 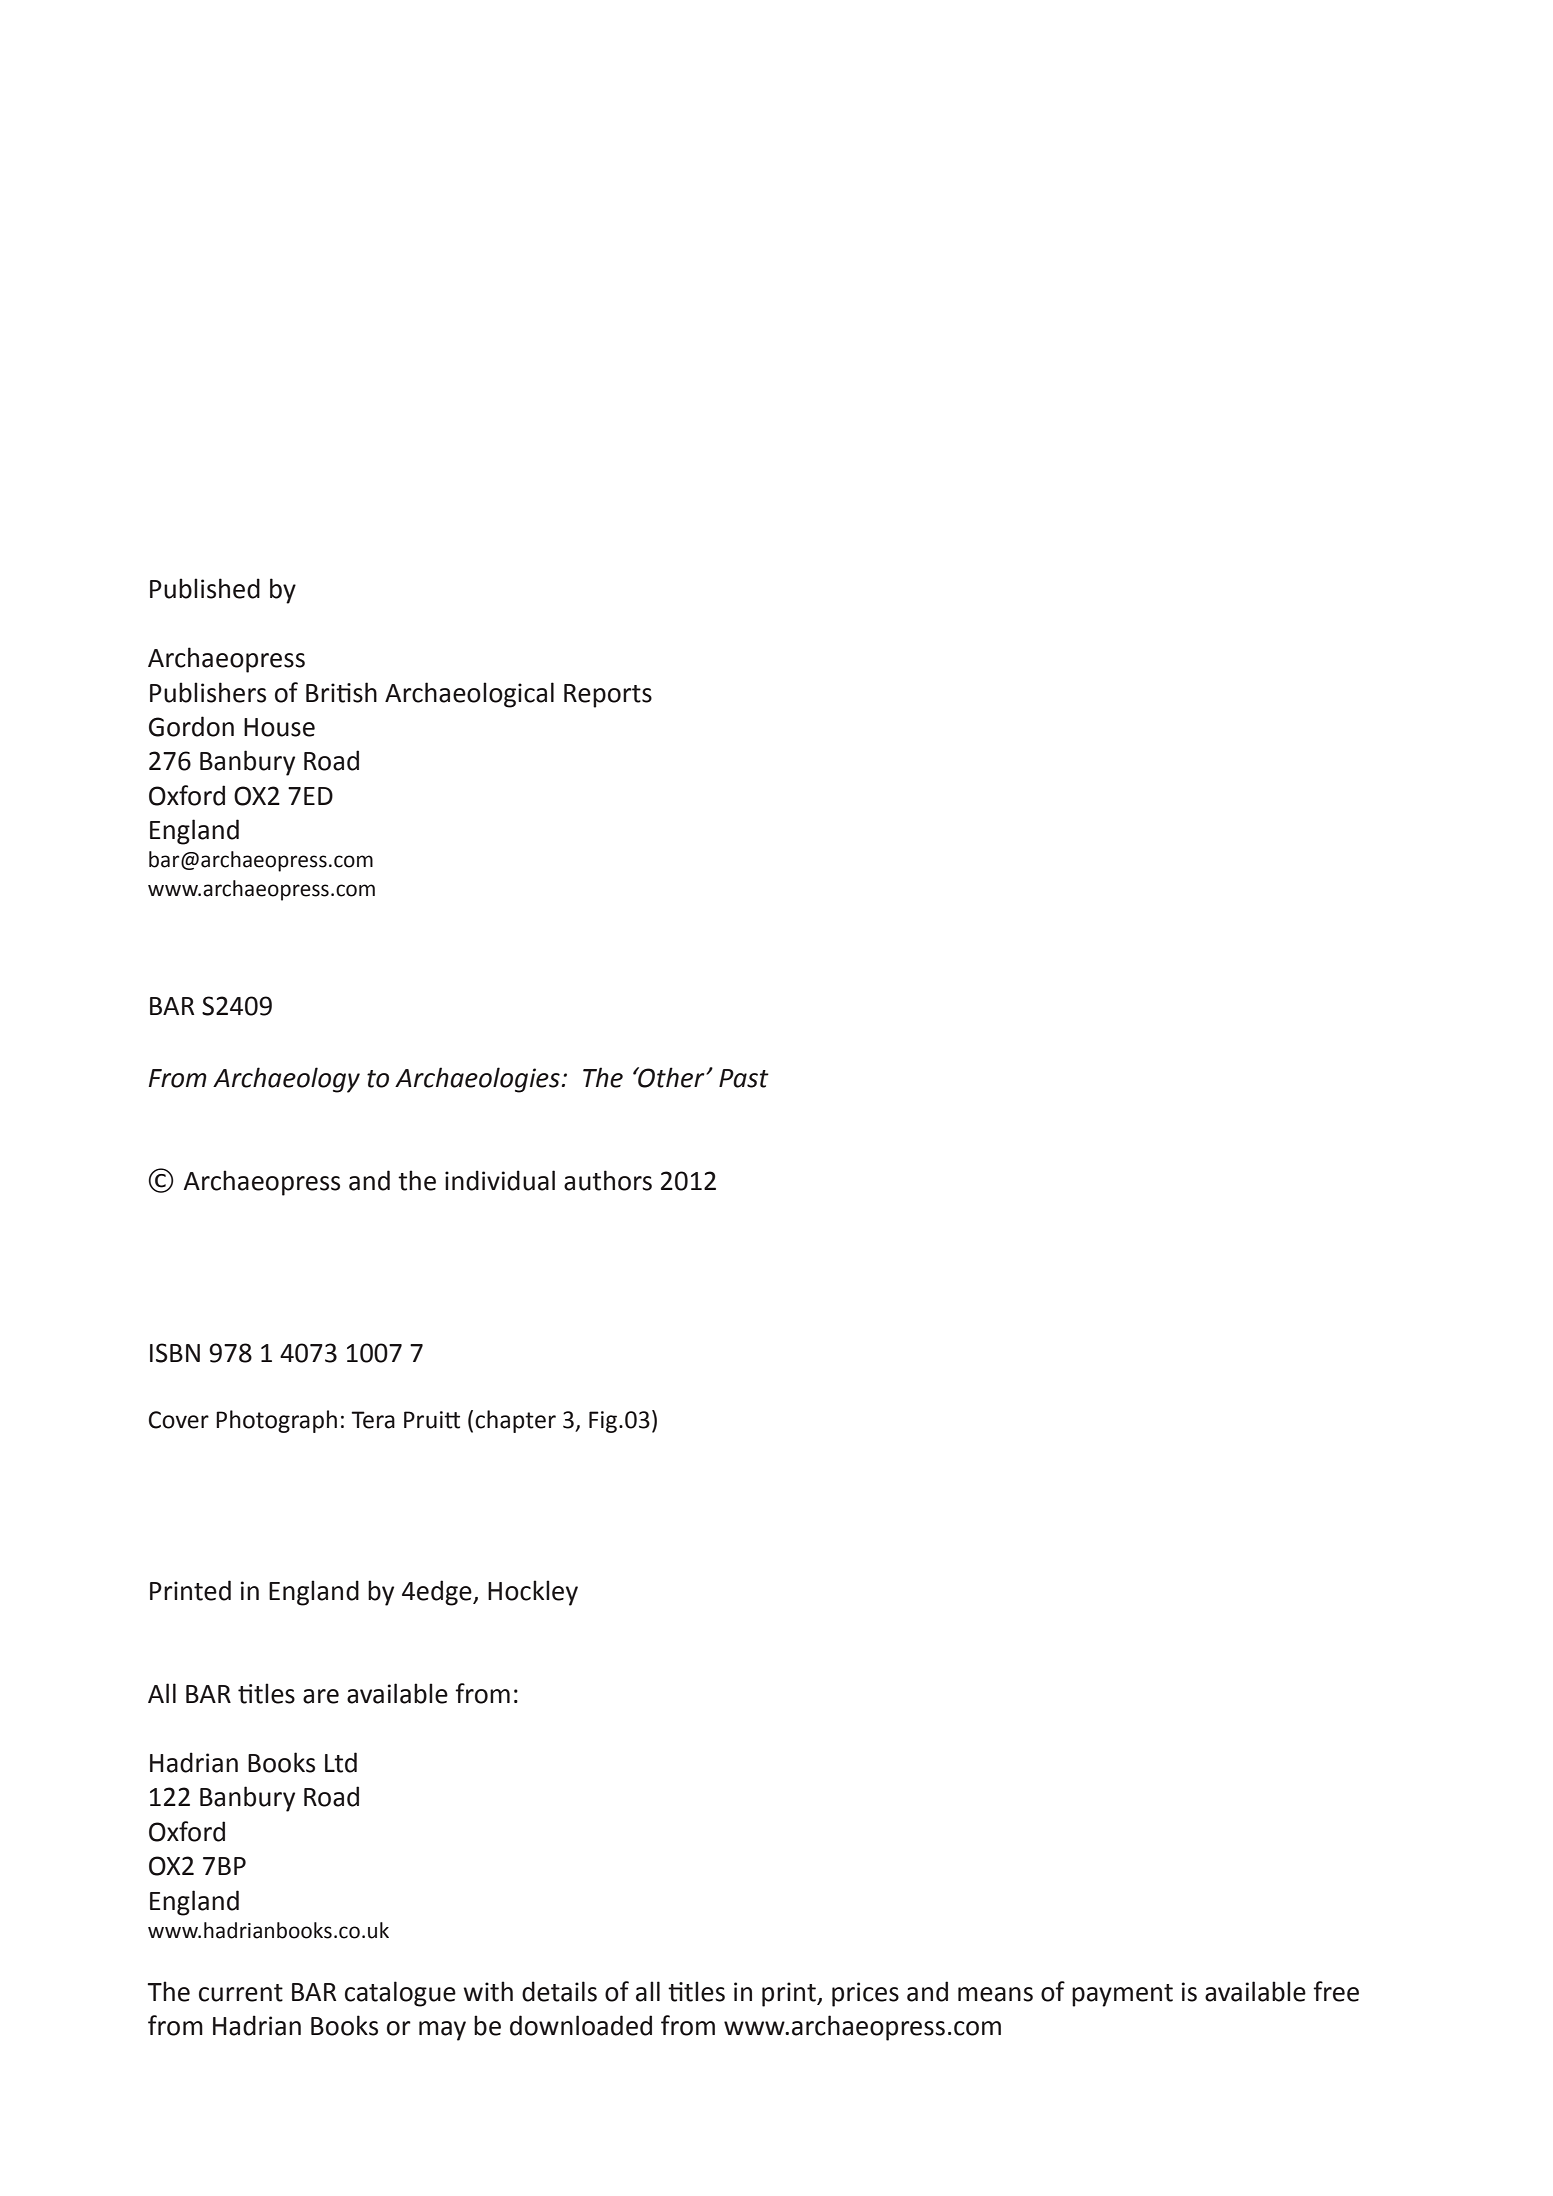 What do you see at coordinates (1122, 1995) in the screenshot?
I see `payment` at bounding box center [1122, 1995].
